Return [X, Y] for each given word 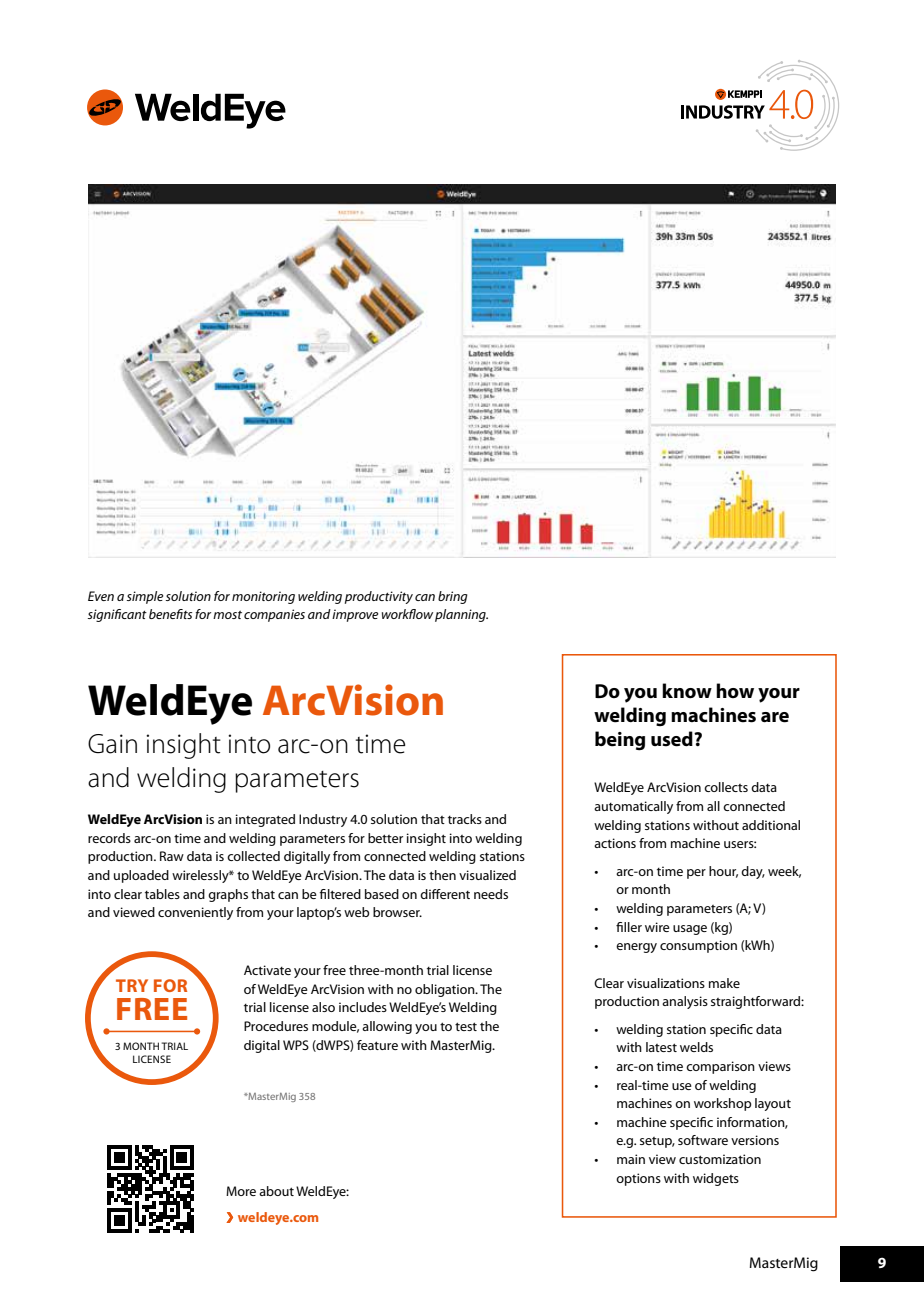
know [687, 691]
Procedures [276, 1026]
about [276, 1191]
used [673, 739]
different [445, 894]
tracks [465, 819]
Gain [112, 744]
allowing [387, 1027]
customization [720, 1159]
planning [461, 615]
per [696, 874]
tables [162, 894]
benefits [170, 614]
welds [696, 1047]
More [241, 1191]
